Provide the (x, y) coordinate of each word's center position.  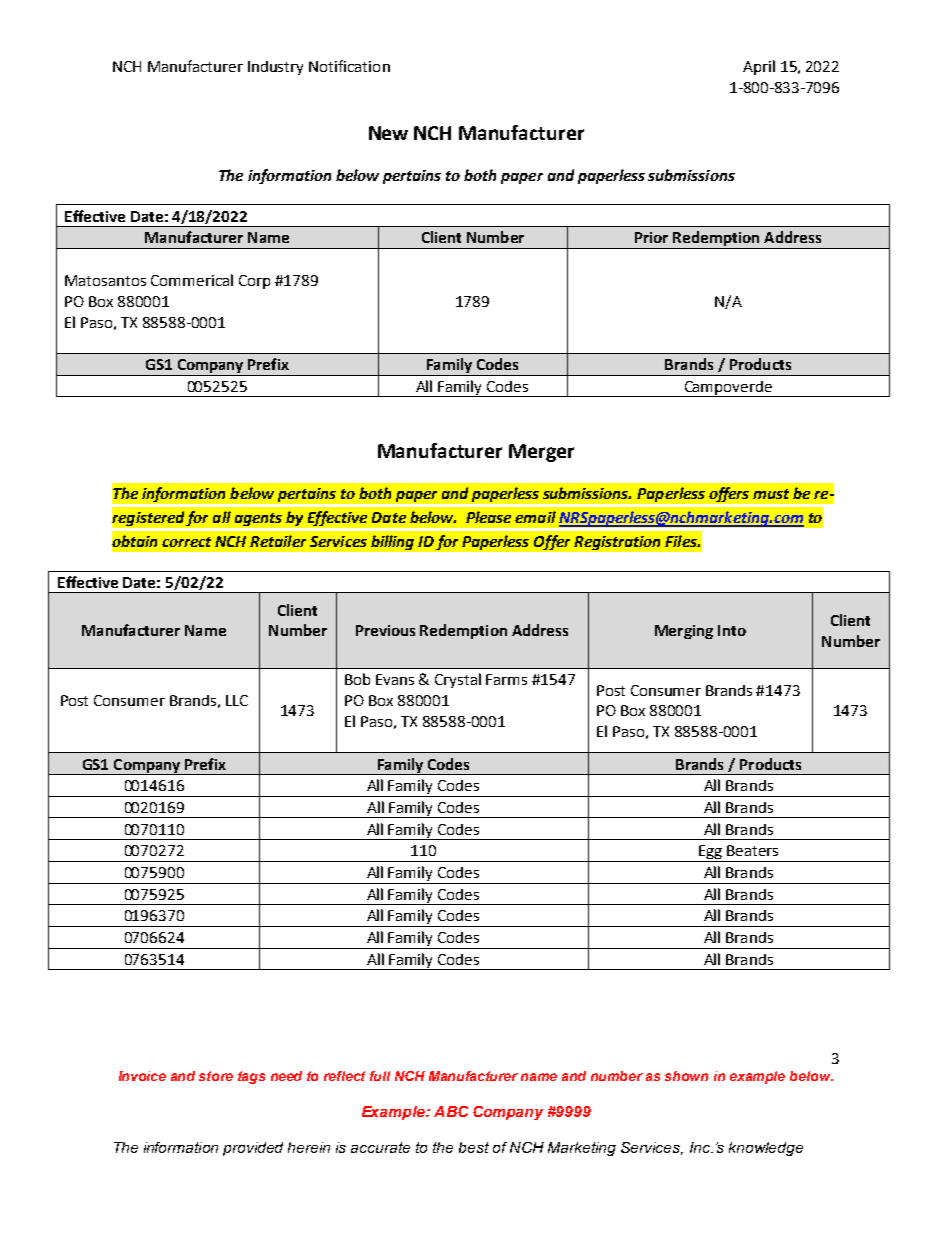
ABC (451, 1111)
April (759, 67)
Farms (506, 679)
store (216, 1076)
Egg (710, 853)
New (388, 133)
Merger (541, 453)
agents (258, 519)
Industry (275, 68)
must (771, 494)
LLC (237, 700)
